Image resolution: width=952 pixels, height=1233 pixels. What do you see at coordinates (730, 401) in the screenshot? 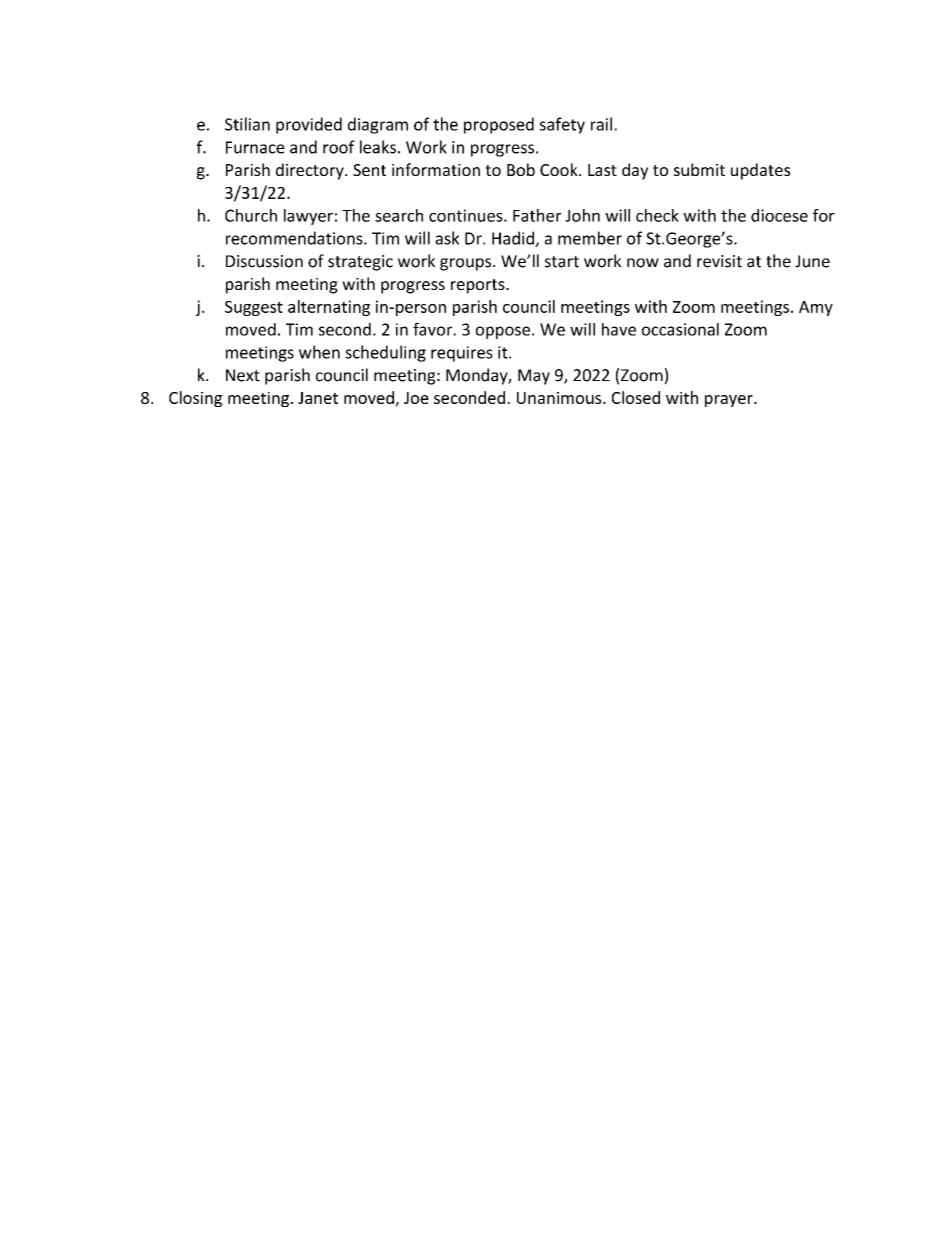
I see `prayer` at bounding box center [730, 401].
